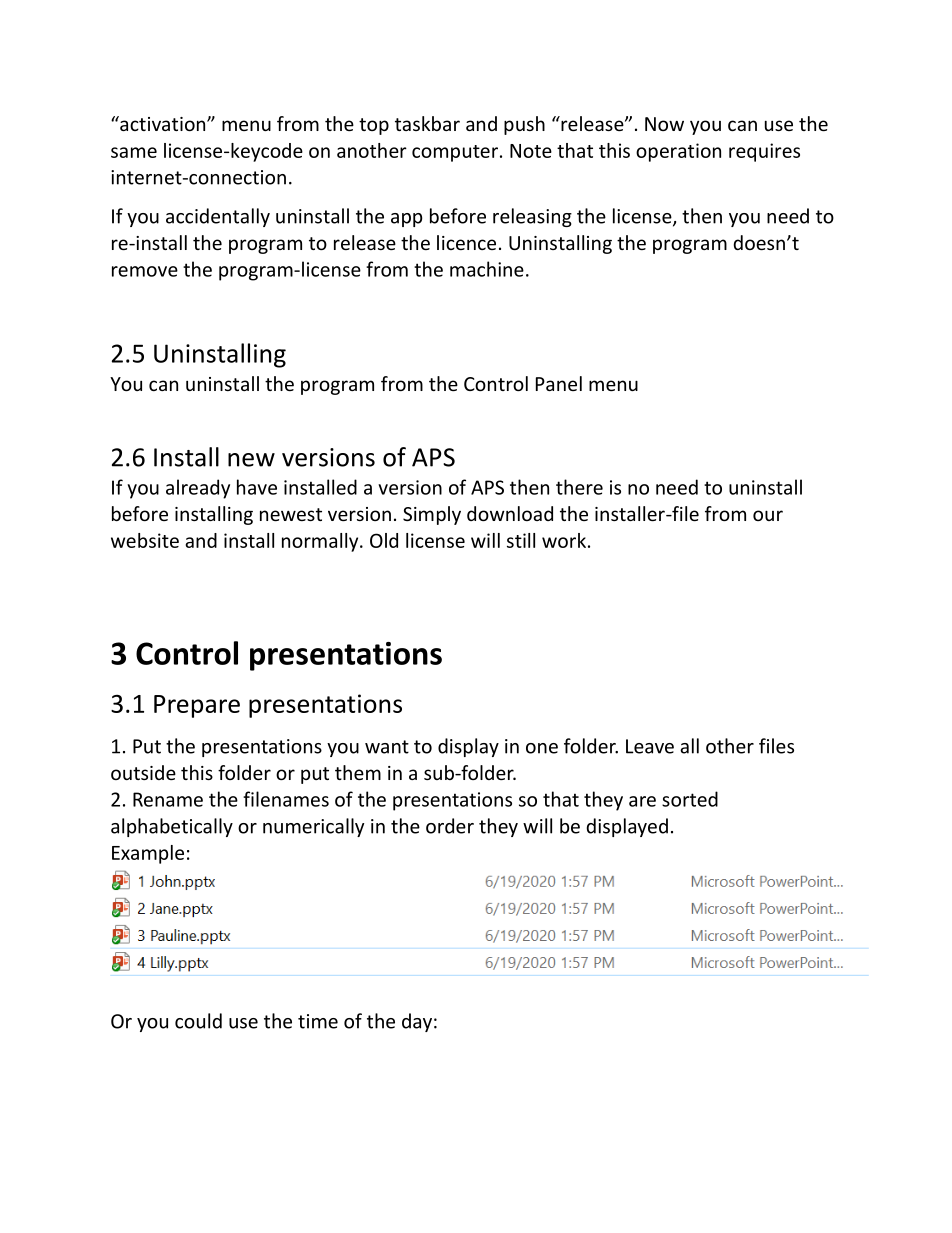 This page has width=952, height=1233. Describe the element at coordinates (387, 747) in the page. I see `want` at that location.
